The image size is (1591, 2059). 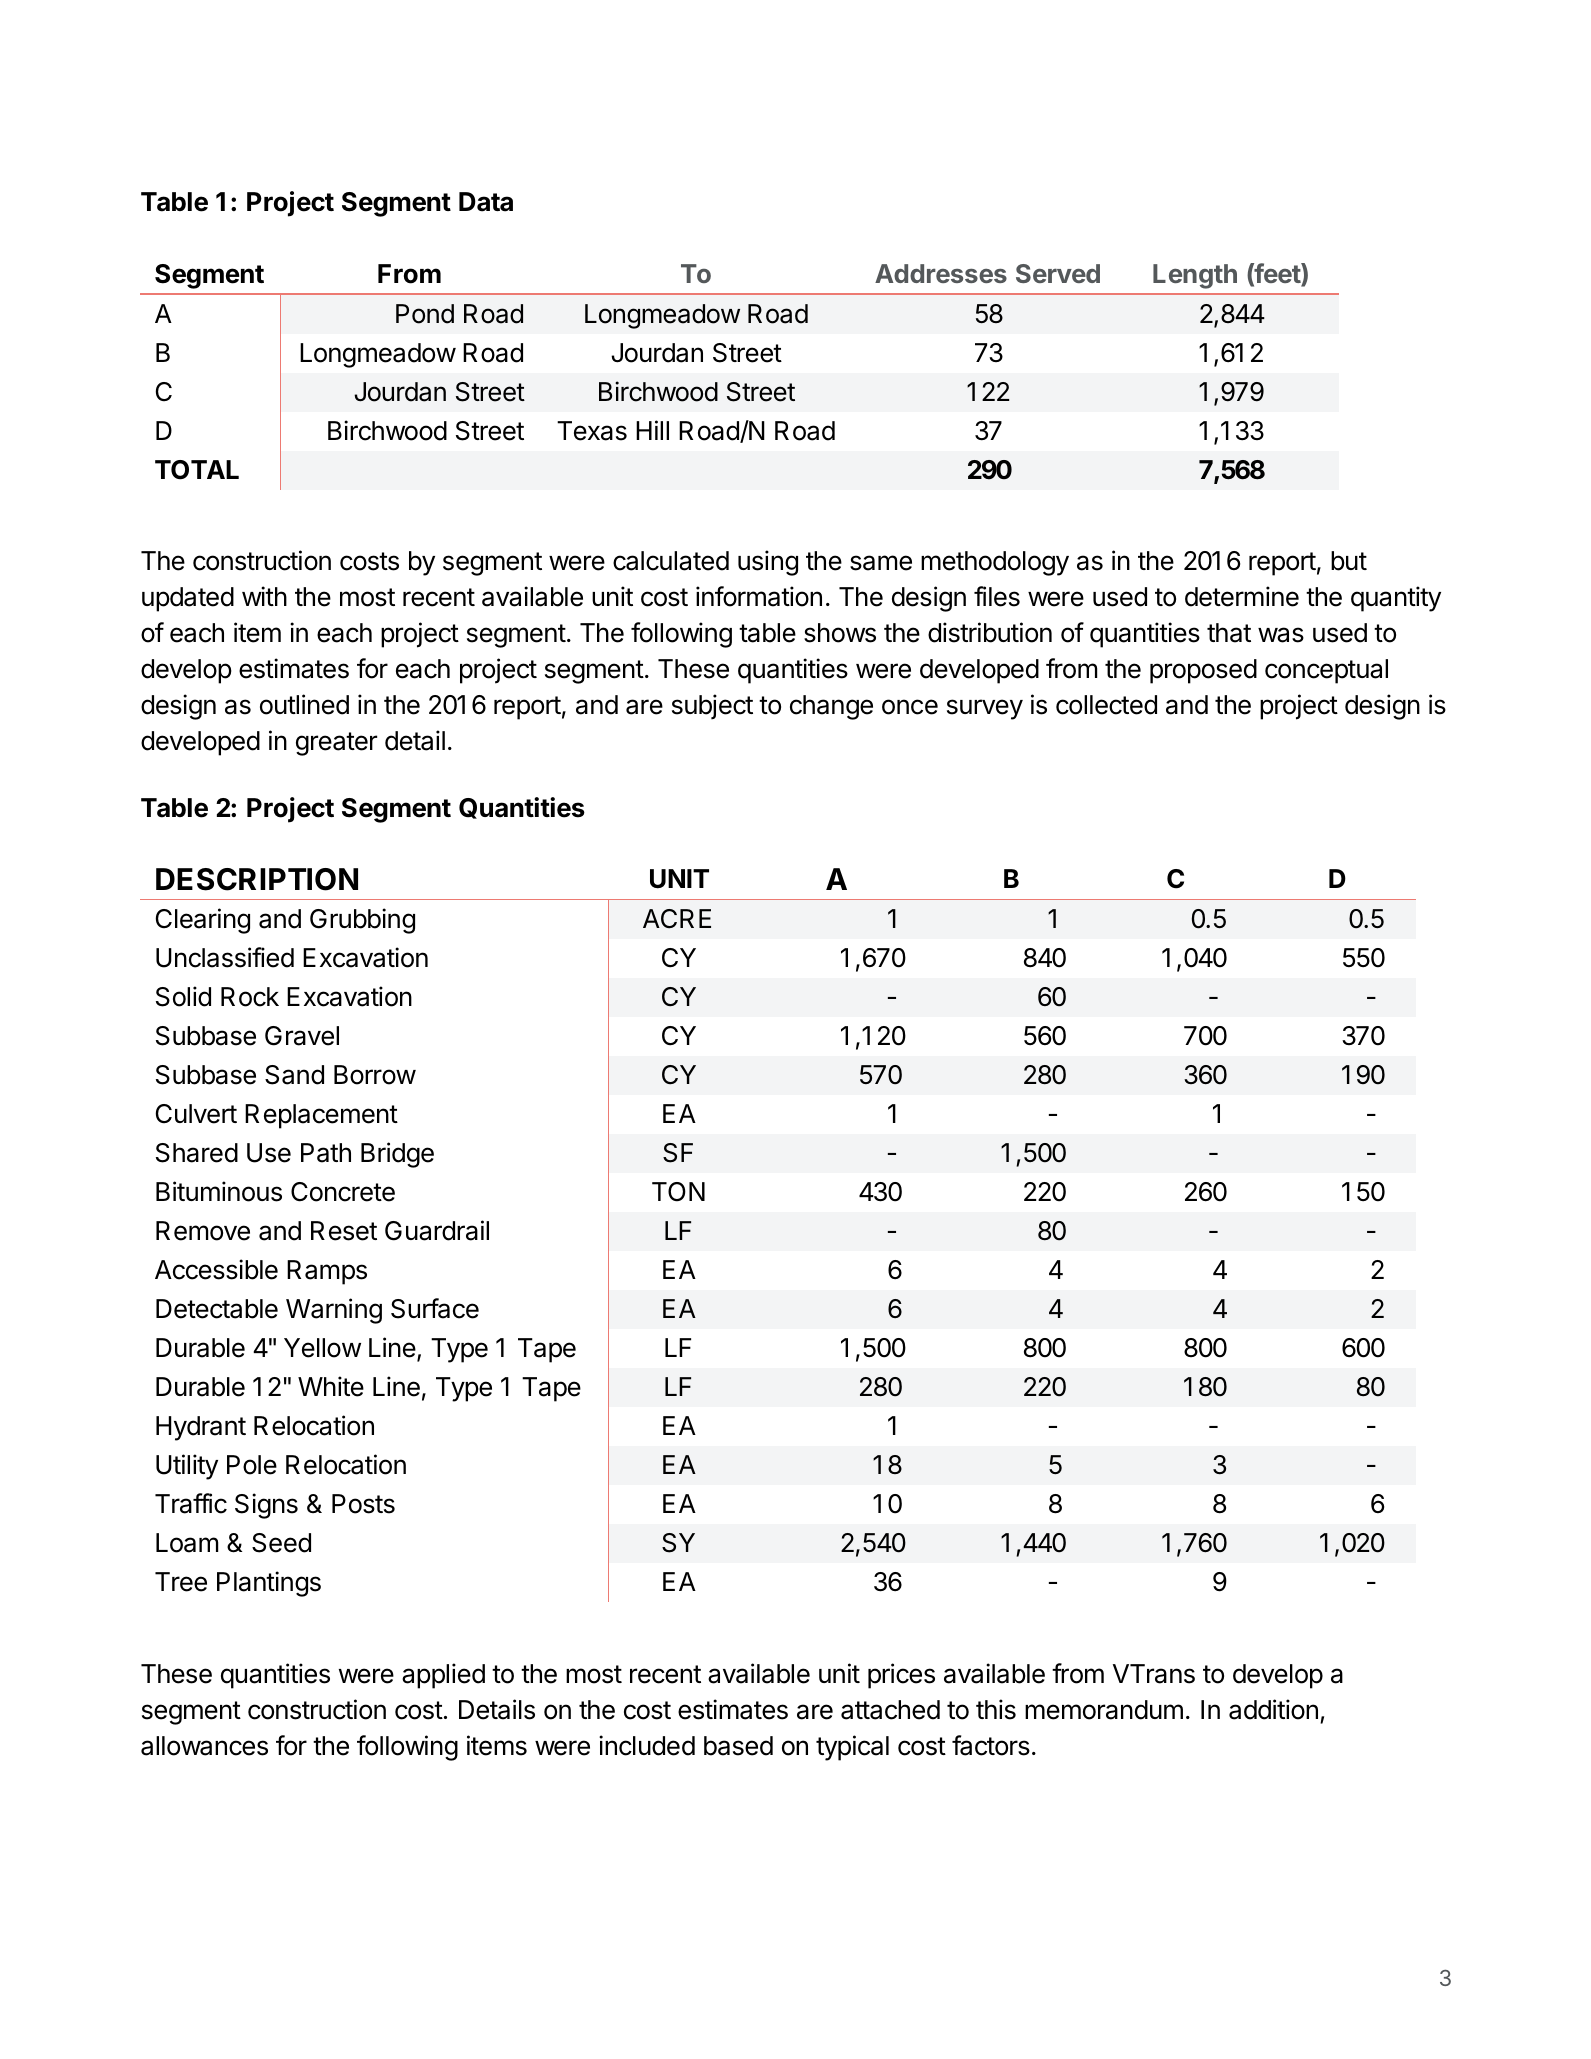 What do you see at coordinates (738, 1746) in the document?
I see `based` at bounding box center [738, 1746].
